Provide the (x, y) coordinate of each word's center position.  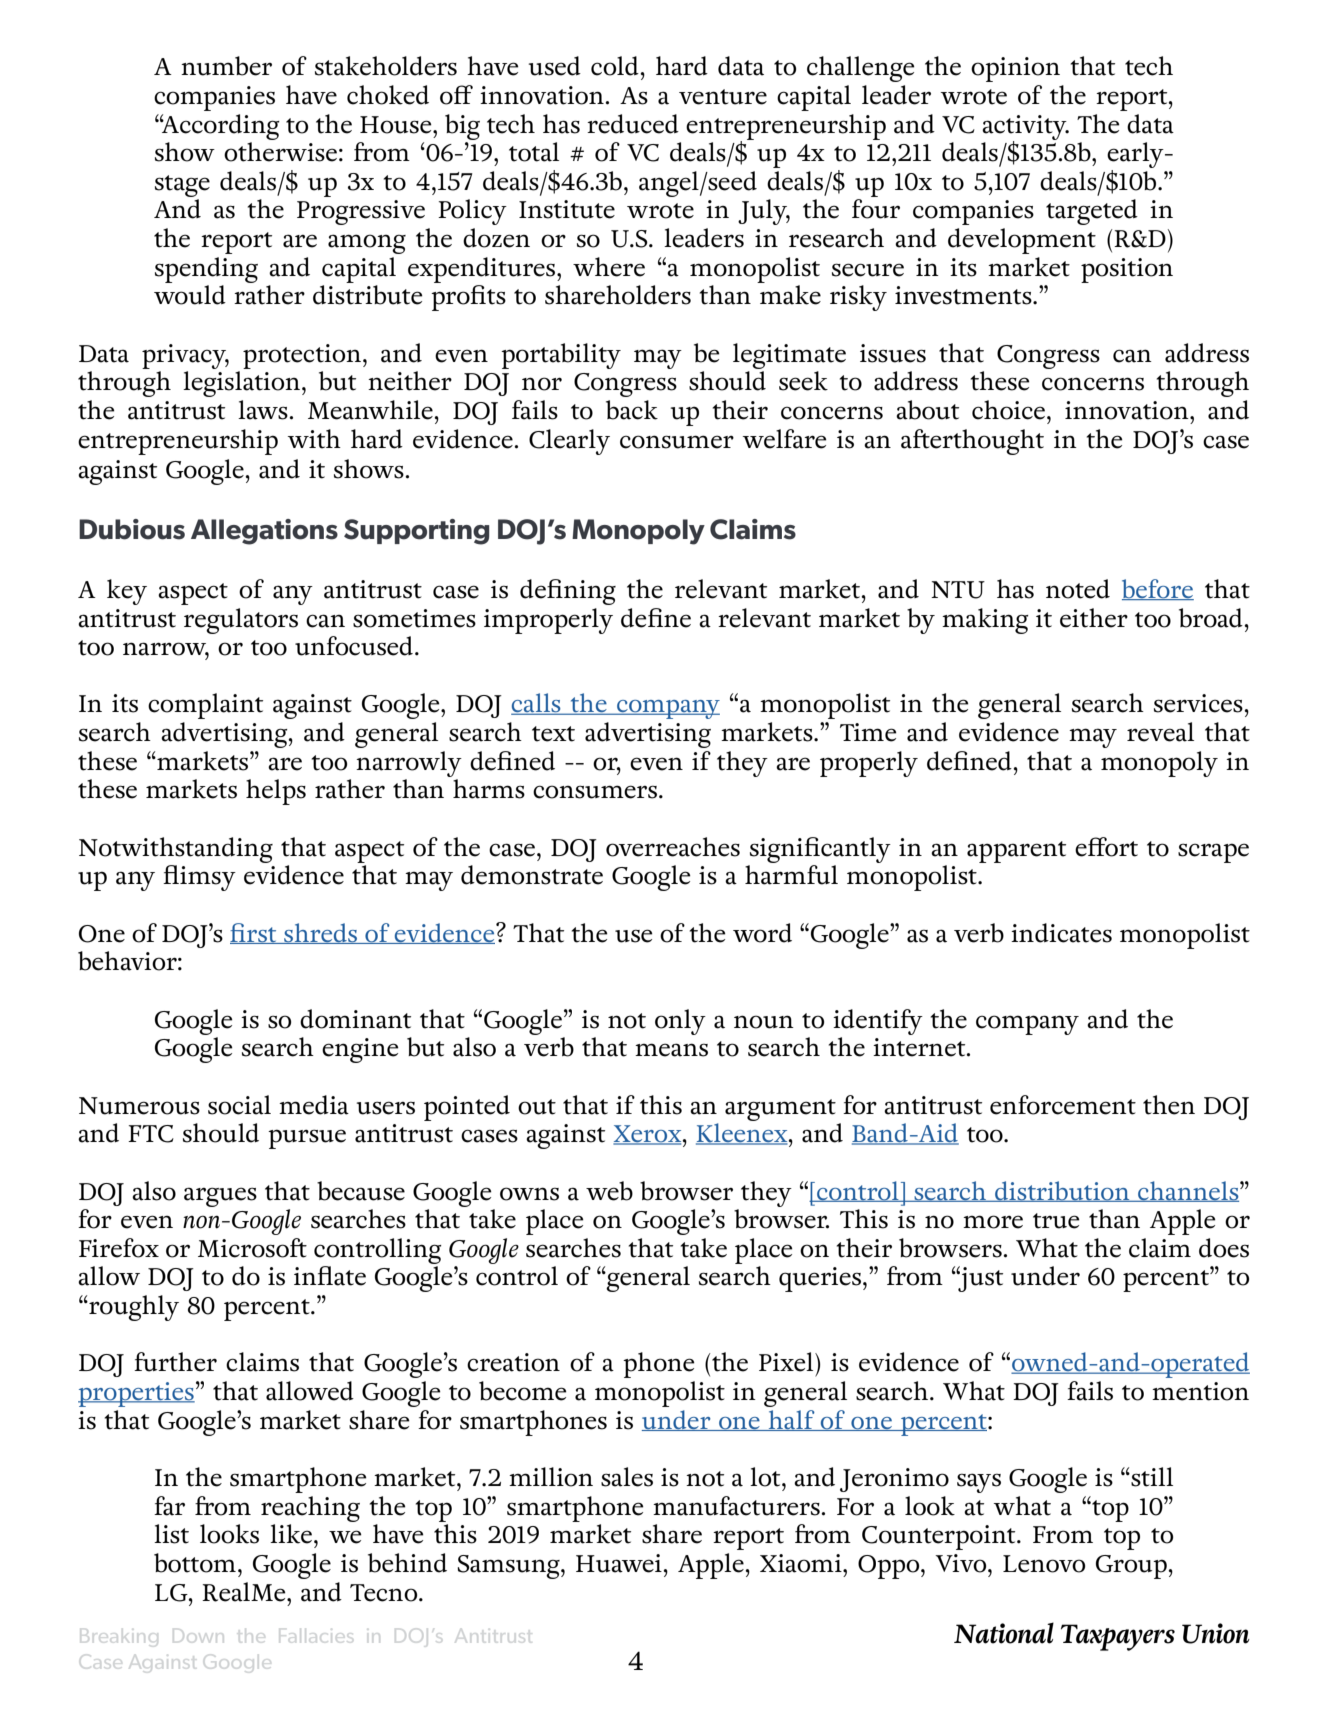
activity (1025, 128)
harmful (791, 875)
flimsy (199, 878)
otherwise (280, 152)
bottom (195, 1563)
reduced (633, 124)
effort (1106, 847)
